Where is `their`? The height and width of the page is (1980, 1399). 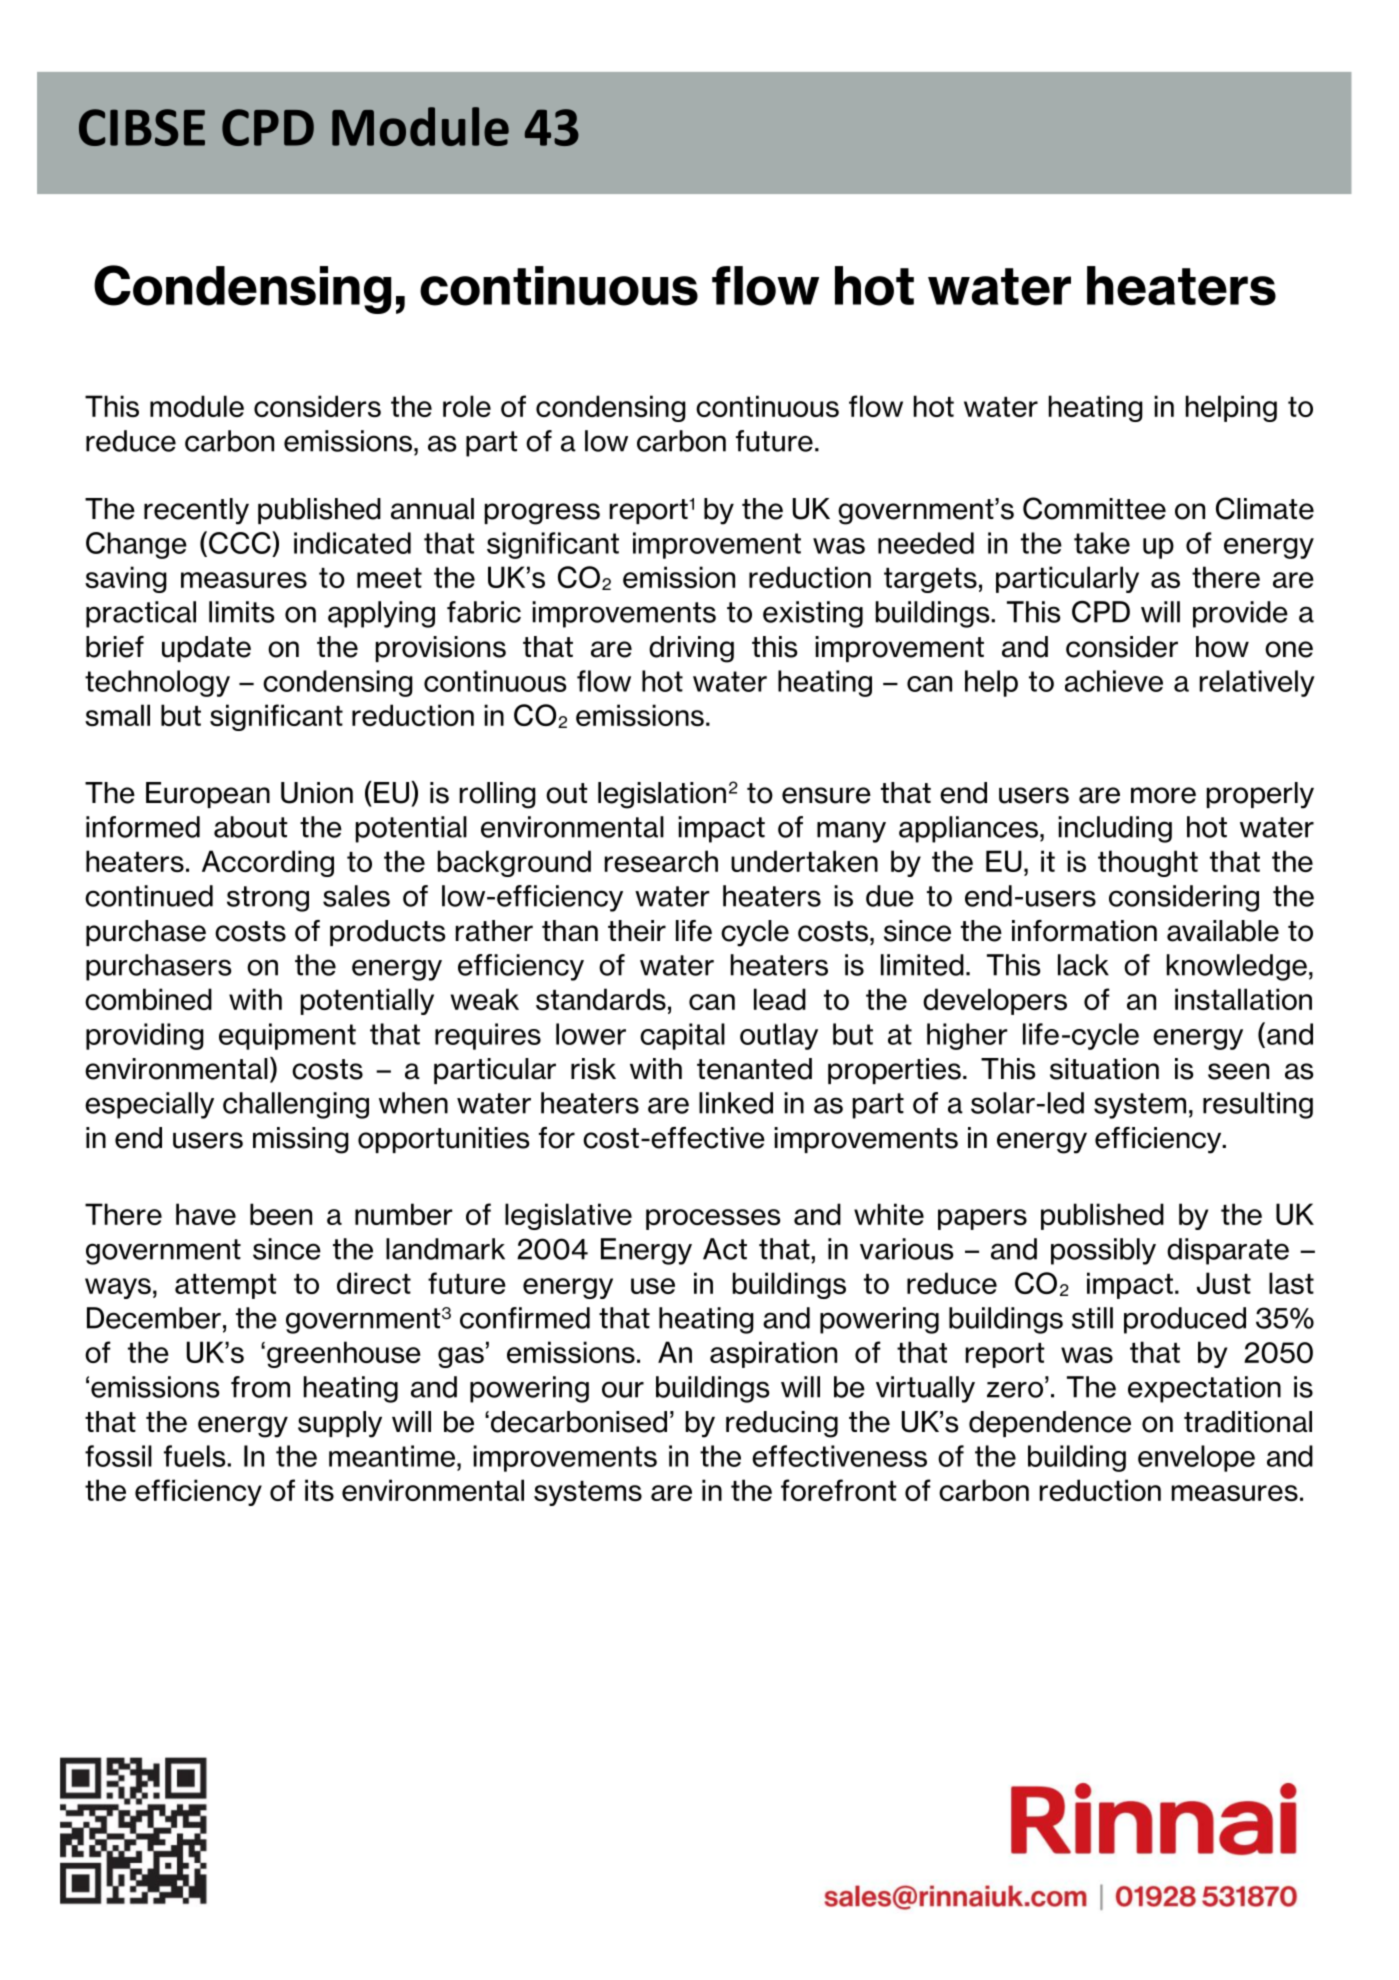
their is located at coordinates (637, 931).
